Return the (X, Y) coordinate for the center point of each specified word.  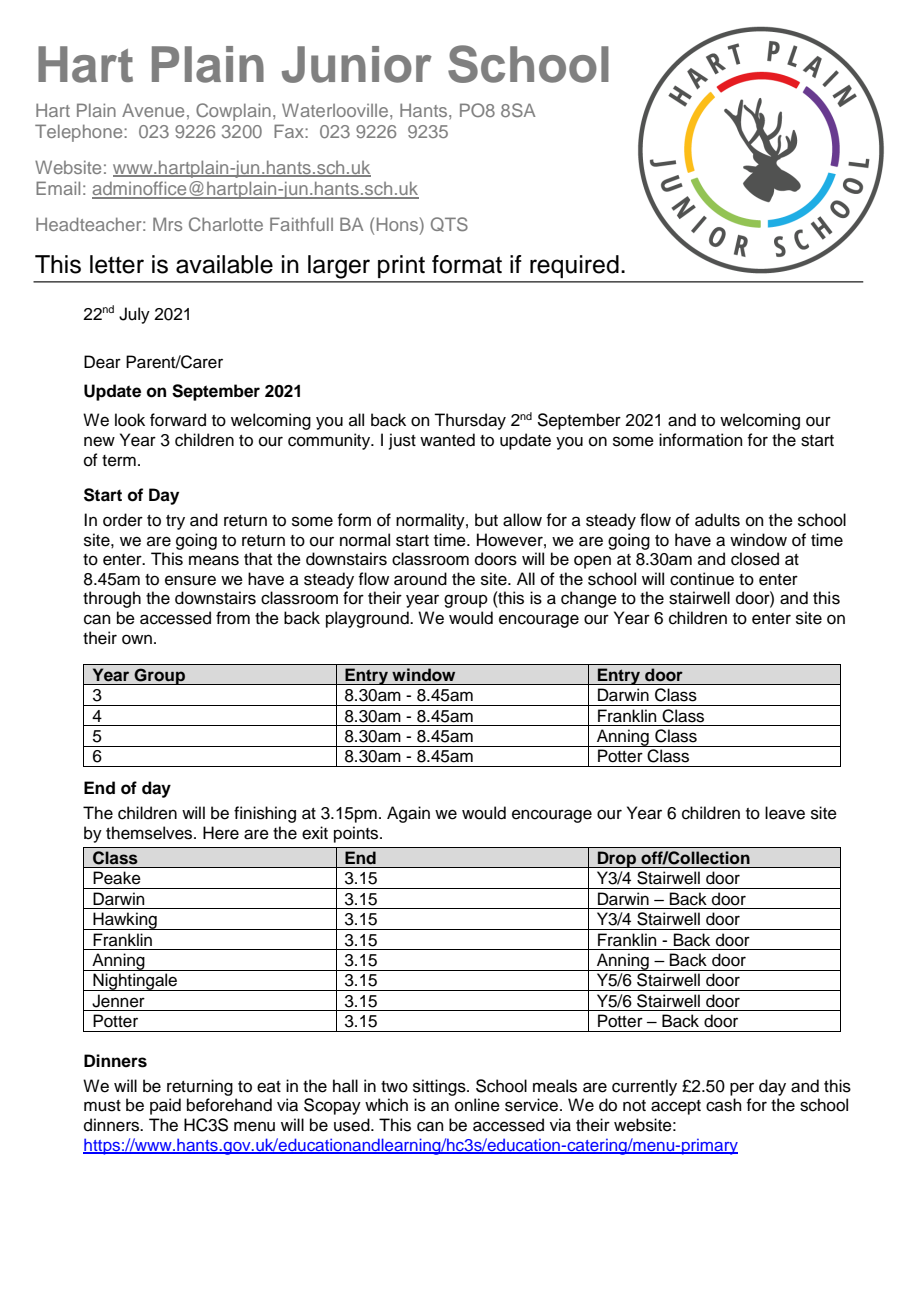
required (574, 266)
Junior (357, 64)
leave (785, 813)
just (402, 441)
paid (165, 1106)
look (130, 420)
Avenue (153, 110)
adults (717, 520)
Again (408, 814)
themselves (150, 833)
